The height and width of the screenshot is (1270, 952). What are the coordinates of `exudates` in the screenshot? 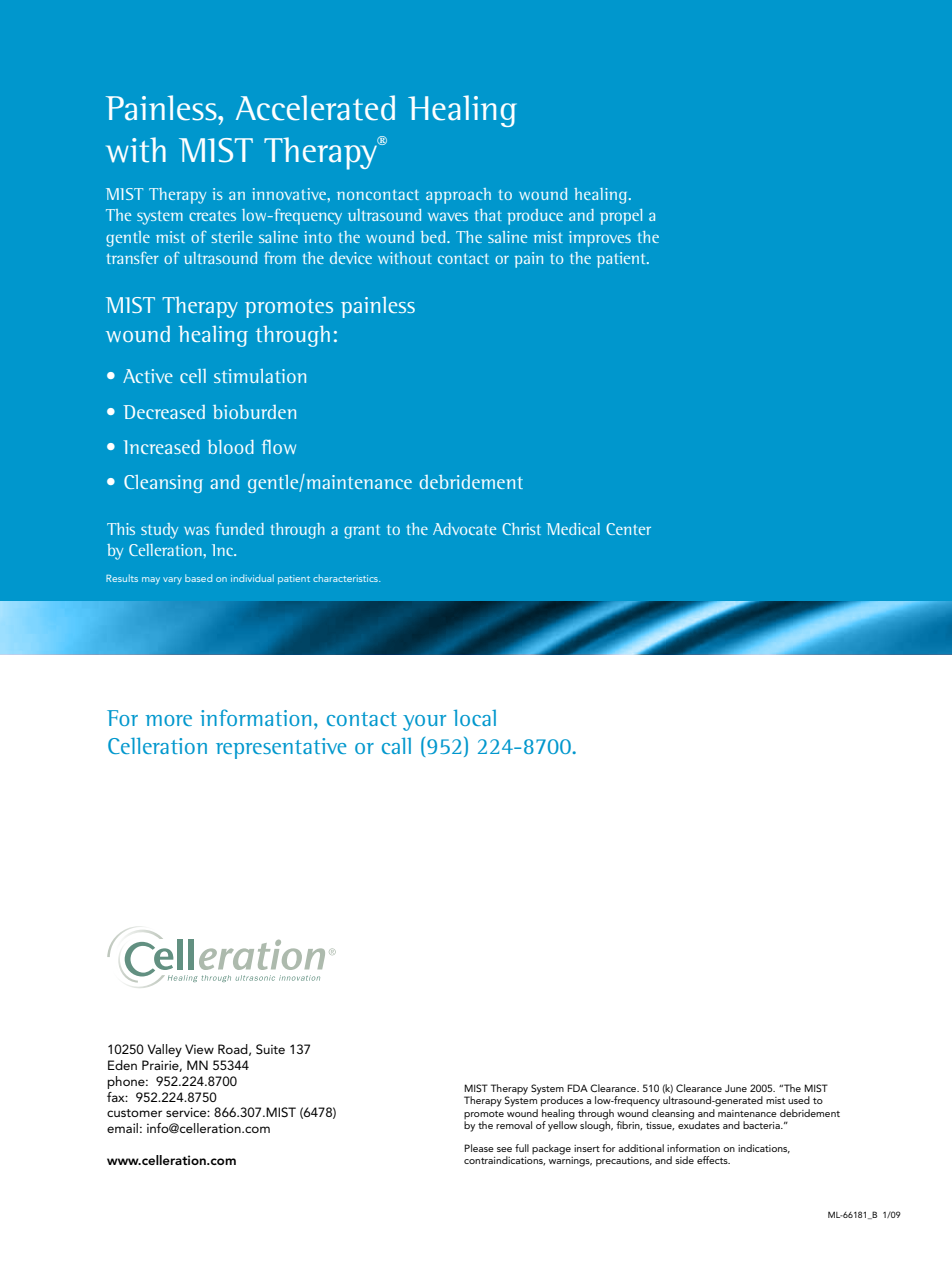 It's located at (699, 1124).
